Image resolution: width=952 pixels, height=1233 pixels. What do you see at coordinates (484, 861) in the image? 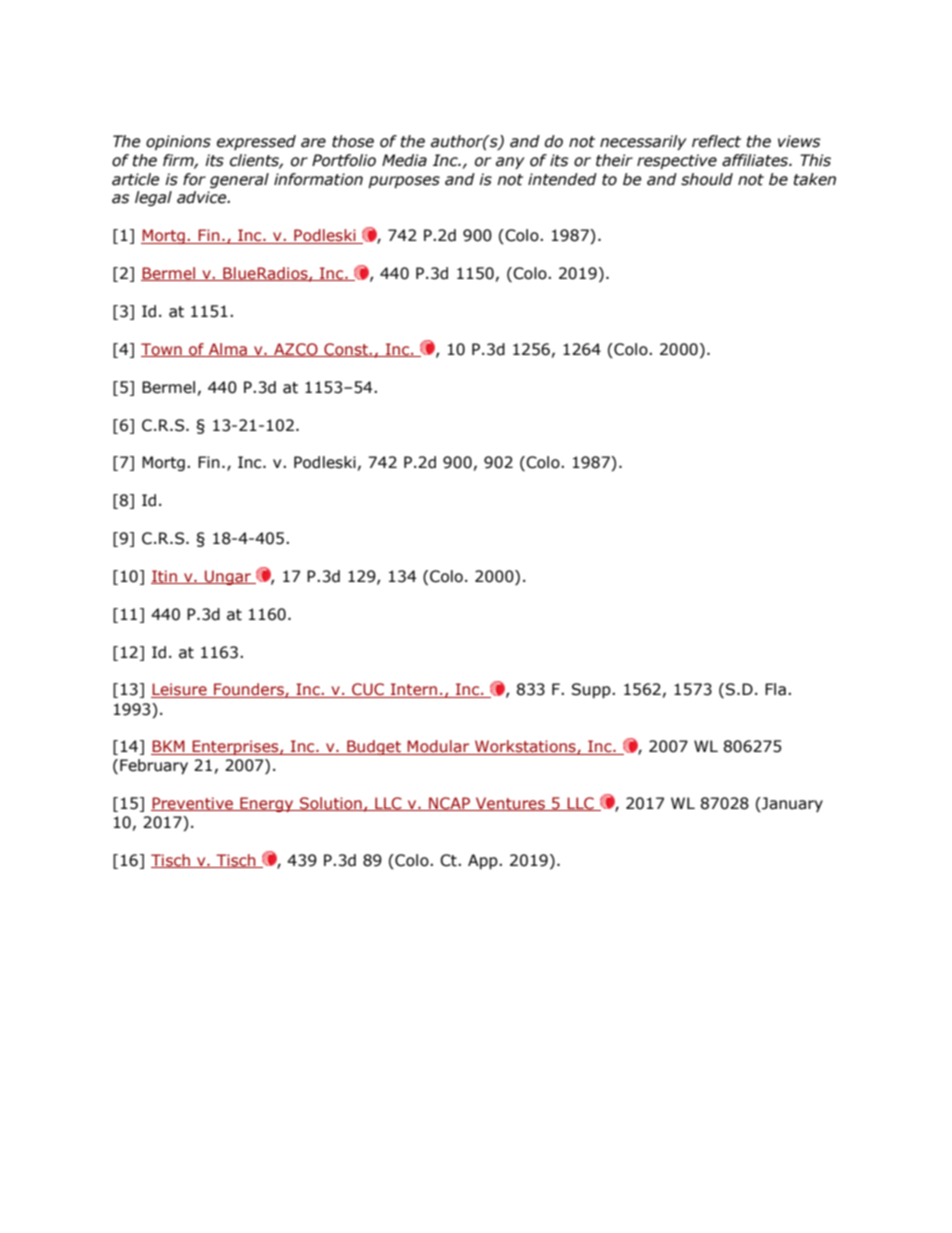
I see `App` at bounding box center [484, 861].
